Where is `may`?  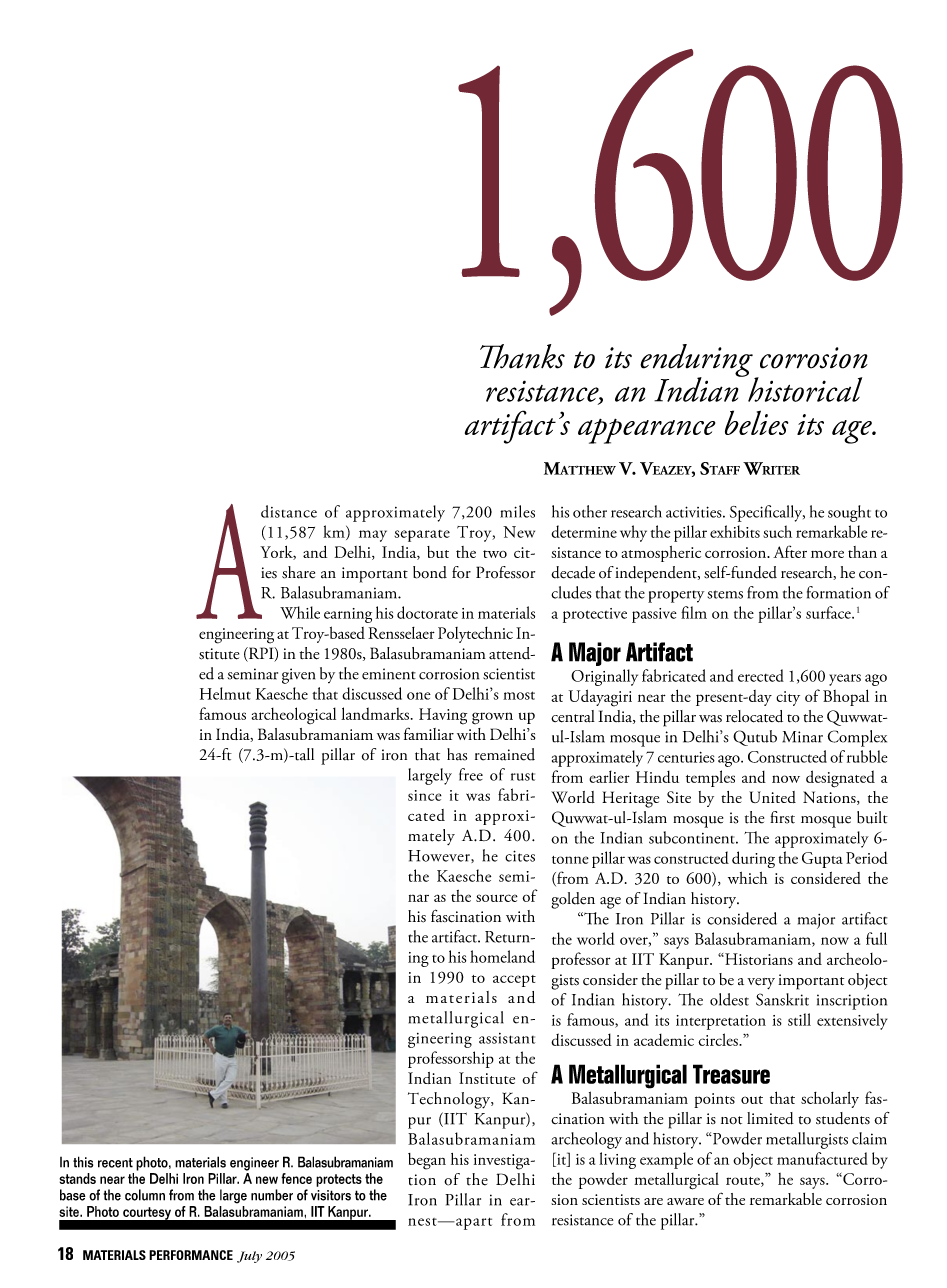 may is located at coordinates (373, 536).
